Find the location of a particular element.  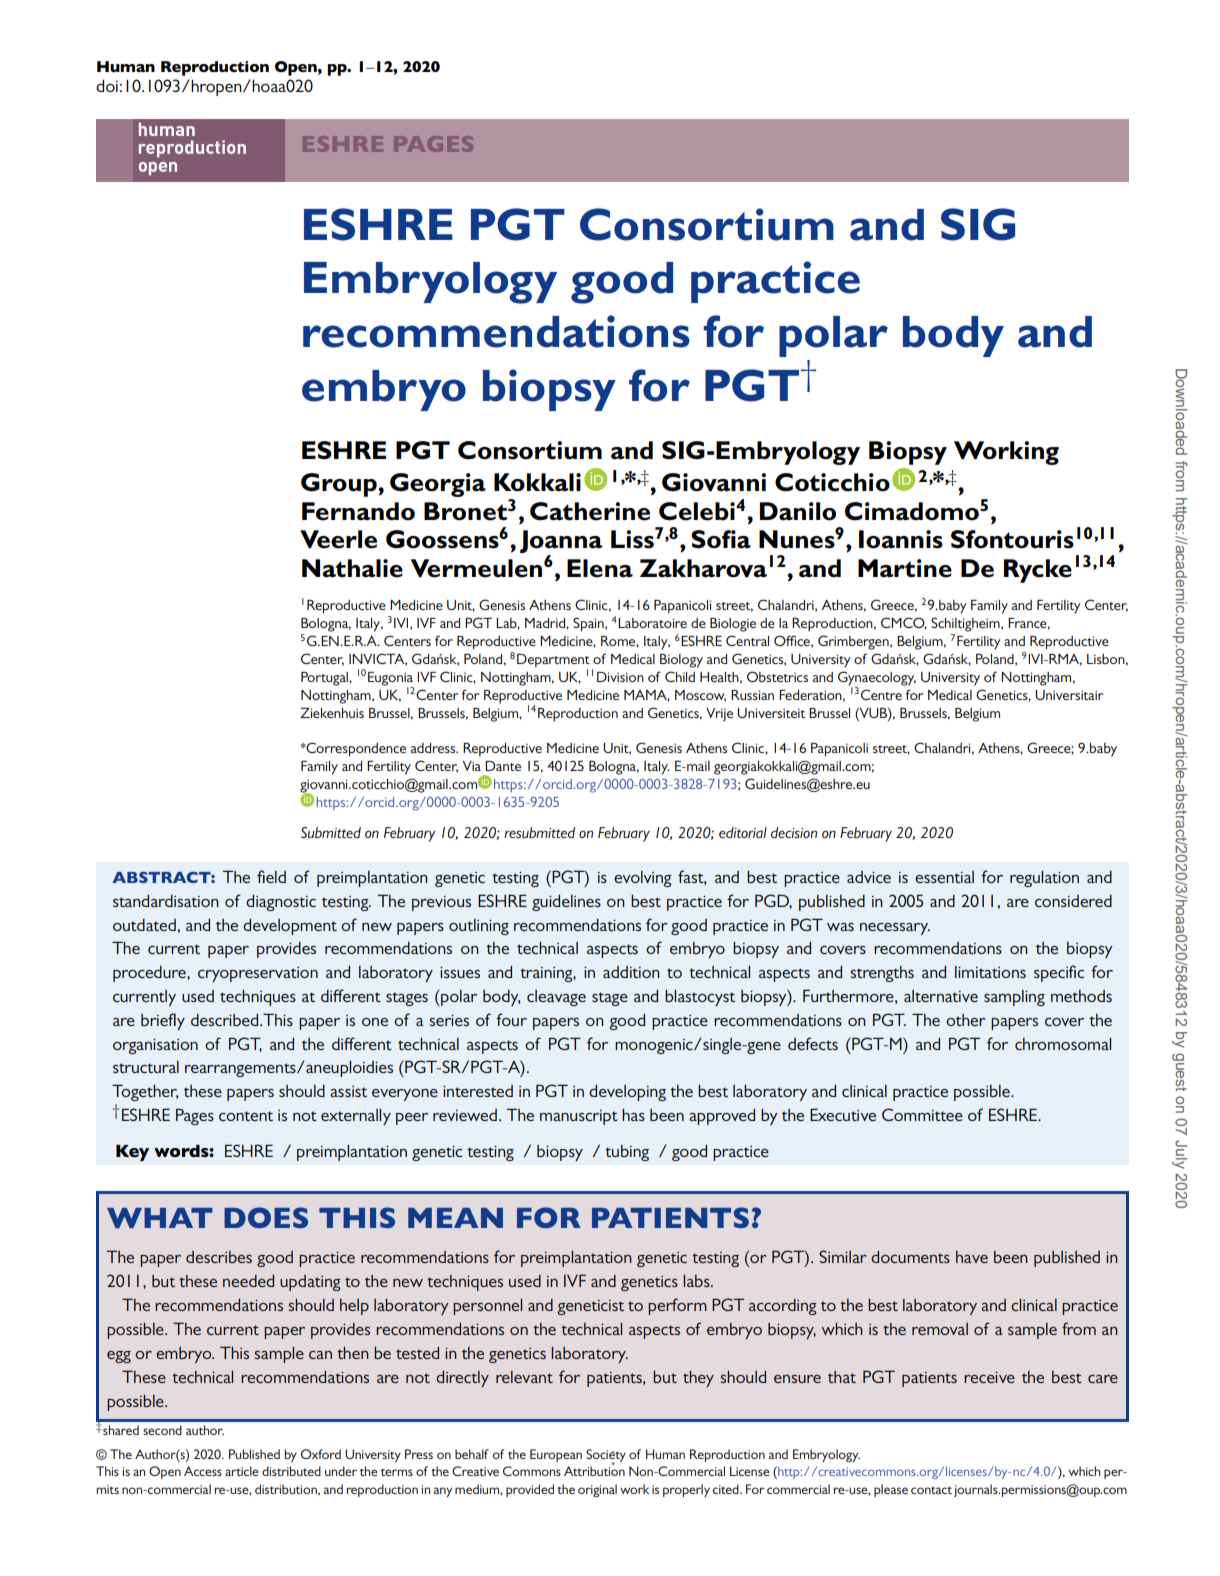

content is located at coordinates (246, 1116).
